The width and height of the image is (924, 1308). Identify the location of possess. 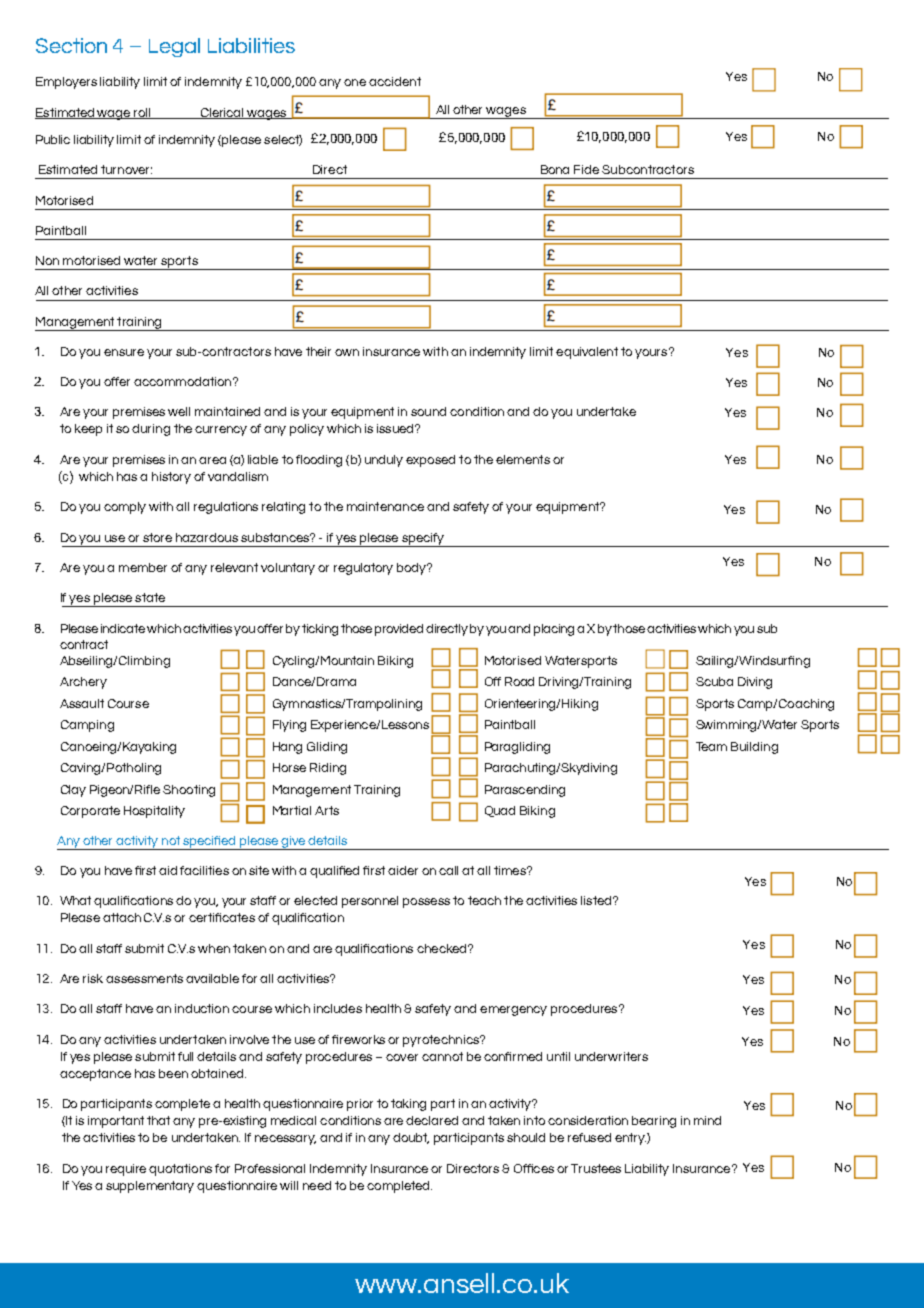
(426, 903).
